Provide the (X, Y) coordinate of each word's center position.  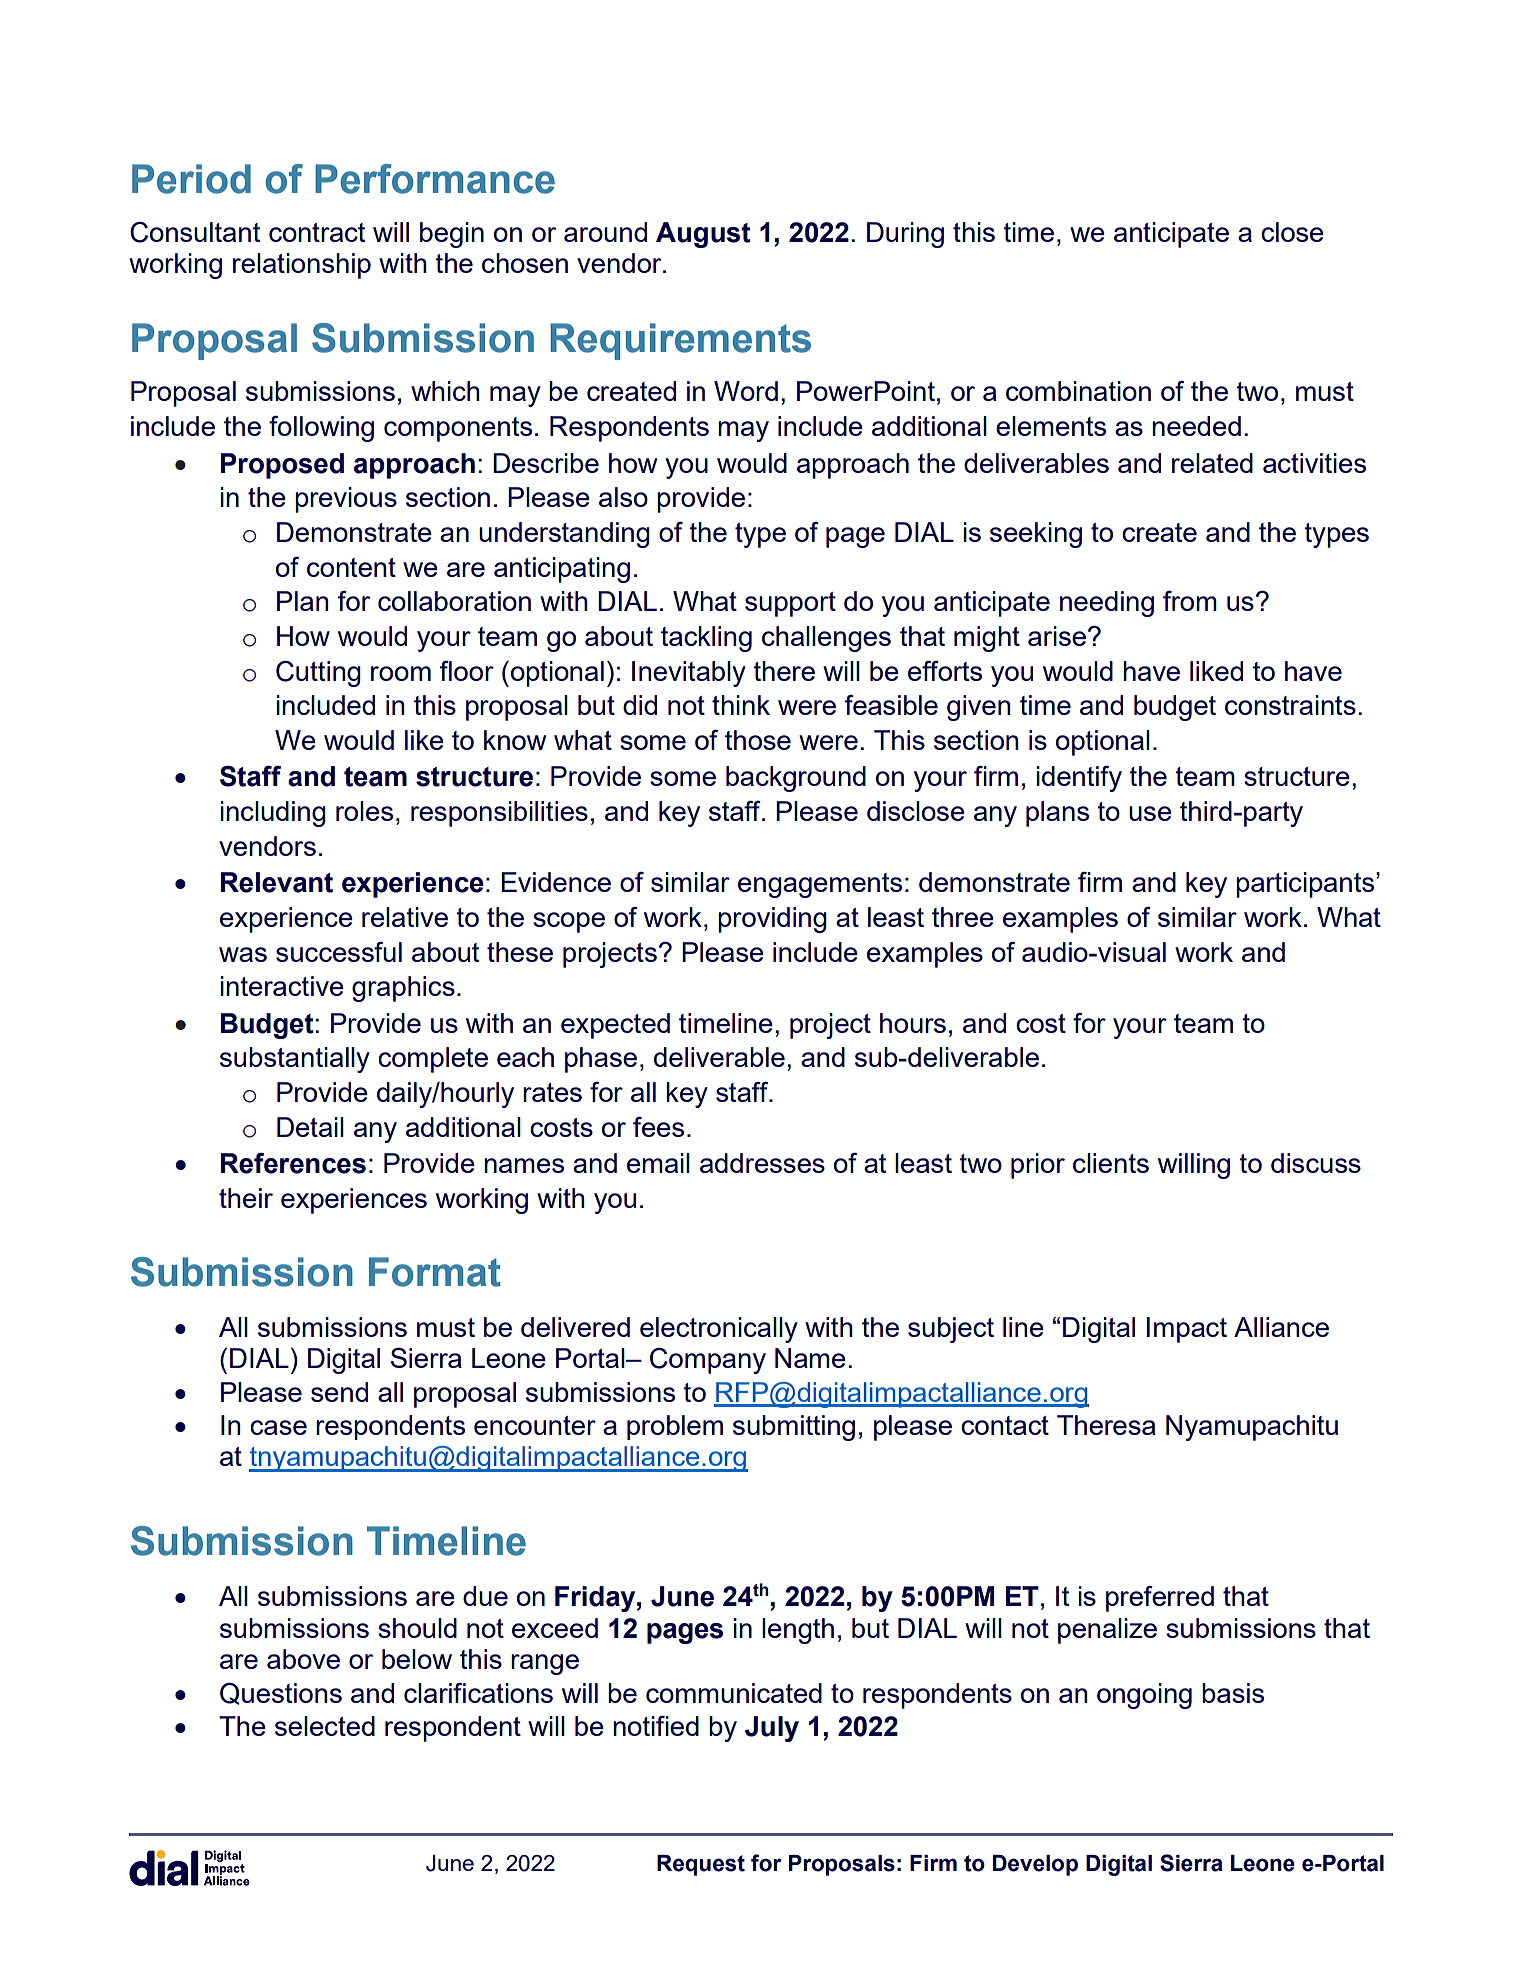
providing (772, 920)
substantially (295, 1060)
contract (317, 232)
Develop (1035, 1865)
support (790, 604)
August (703, 235)
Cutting (318, 674)
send (339, 1392)
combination (1078, 391)
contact (1005, 1425)
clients (1111, 1163)
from (1190, 601)
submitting (794, 1428)
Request (701, 1865)
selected (325, 1726)
